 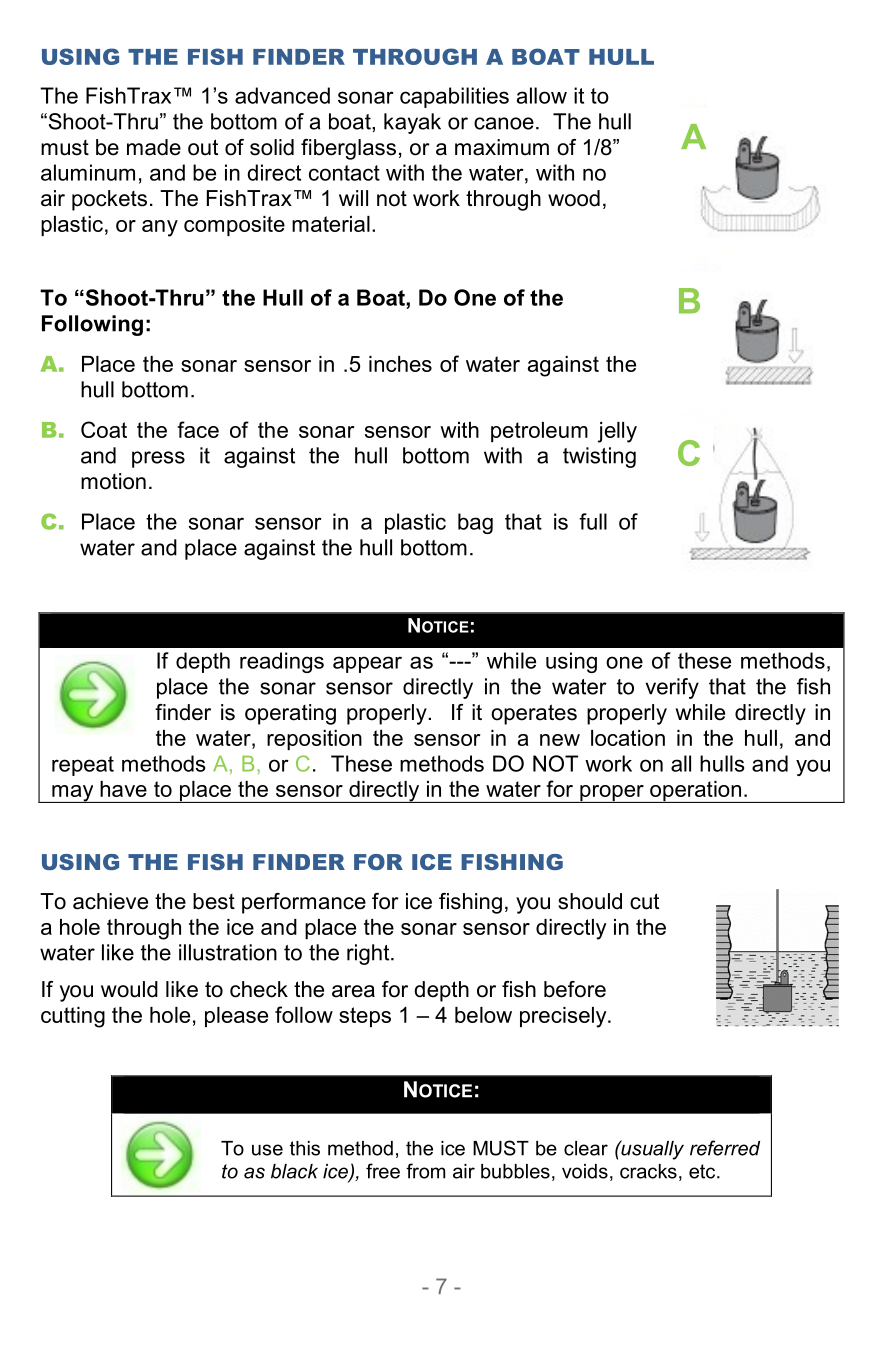 What do you see at coordinates (314, 740) in the screenshot?
I see `reposition` at bounding box center [314, 740].
